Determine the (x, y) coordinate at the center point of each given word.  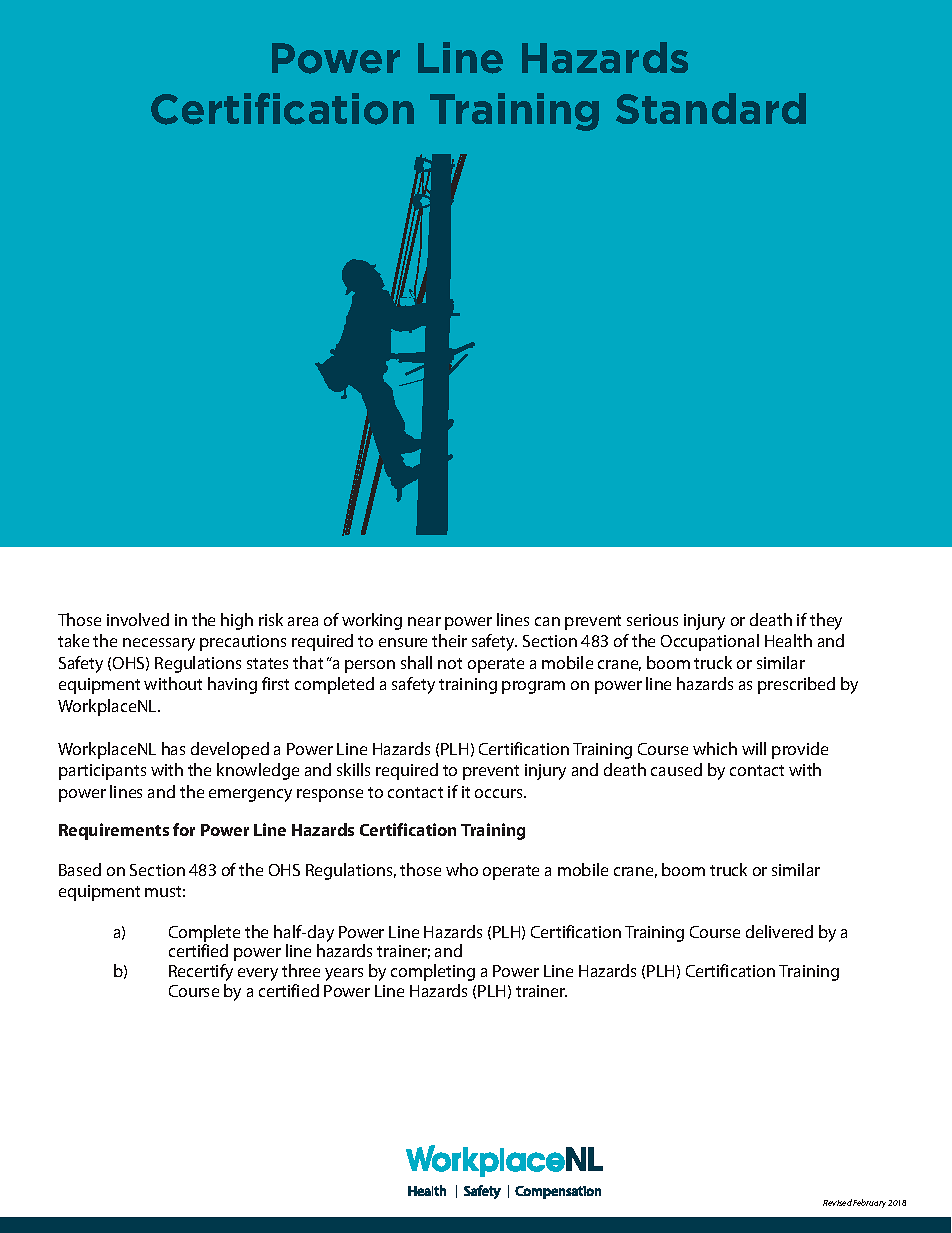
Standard (711, 108)
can (547, 621)
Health (788, 640)
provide (800, 750)
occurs (500, 793)
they (826, 621)
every (258, 974)
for (184, 829)
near (424, 621)
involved (138, 619)
